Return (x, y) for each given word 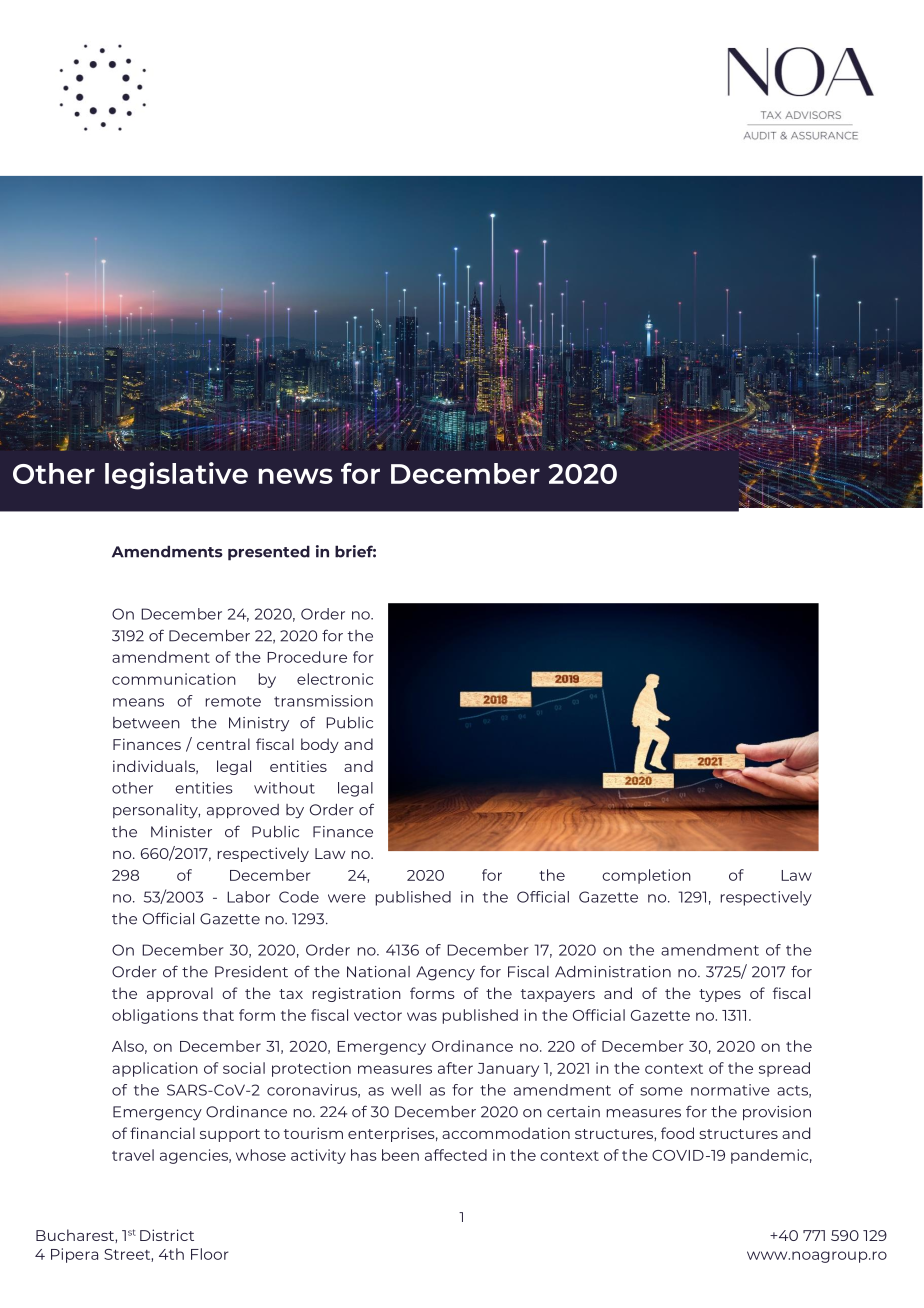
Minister (181, 832)
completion (646, 876)
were (347, 898)
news (296, 476)
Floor (210, 1254)
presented (269, 553)
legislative (176, 476)
